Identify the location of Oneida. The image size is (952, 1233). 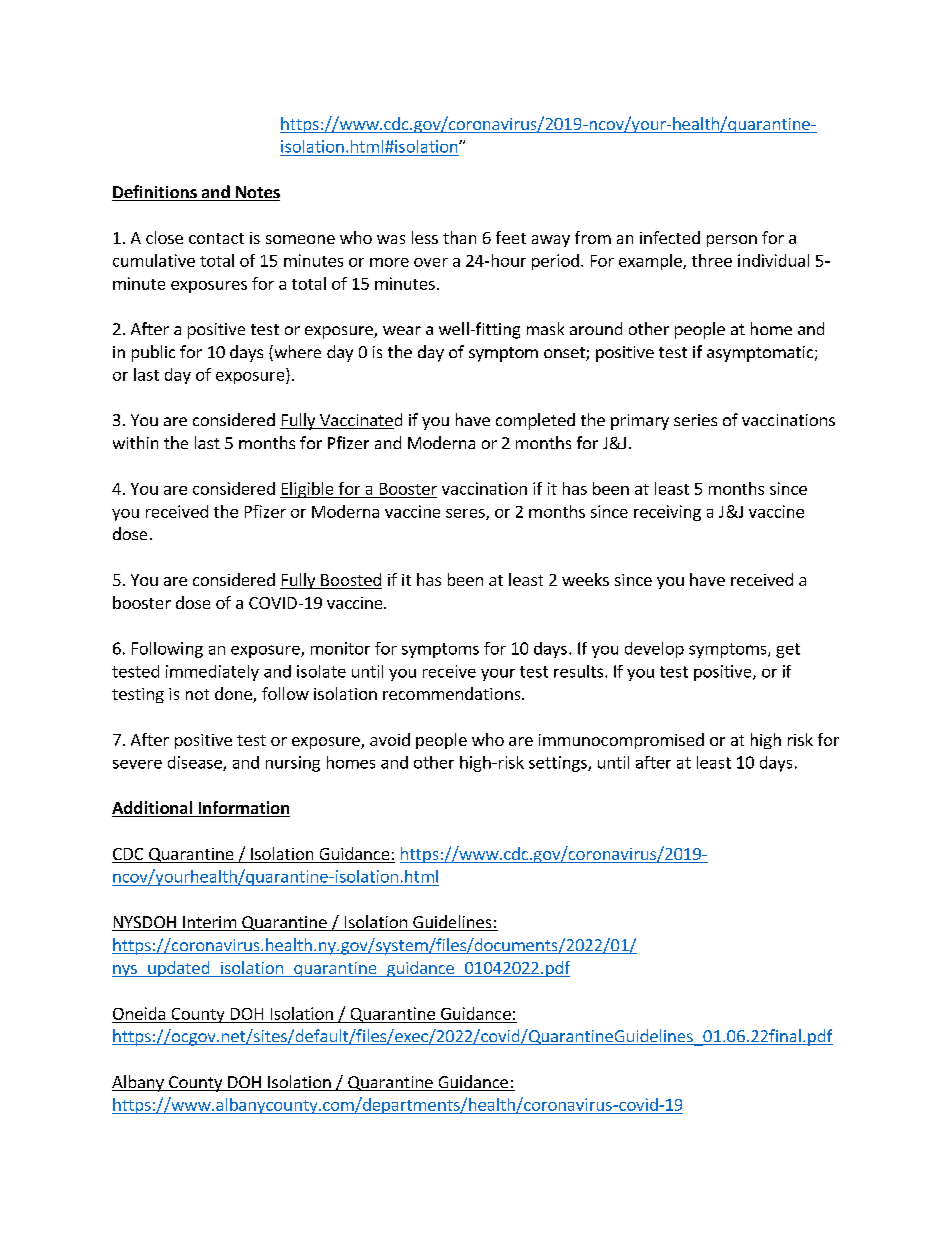
(139, 1013).
